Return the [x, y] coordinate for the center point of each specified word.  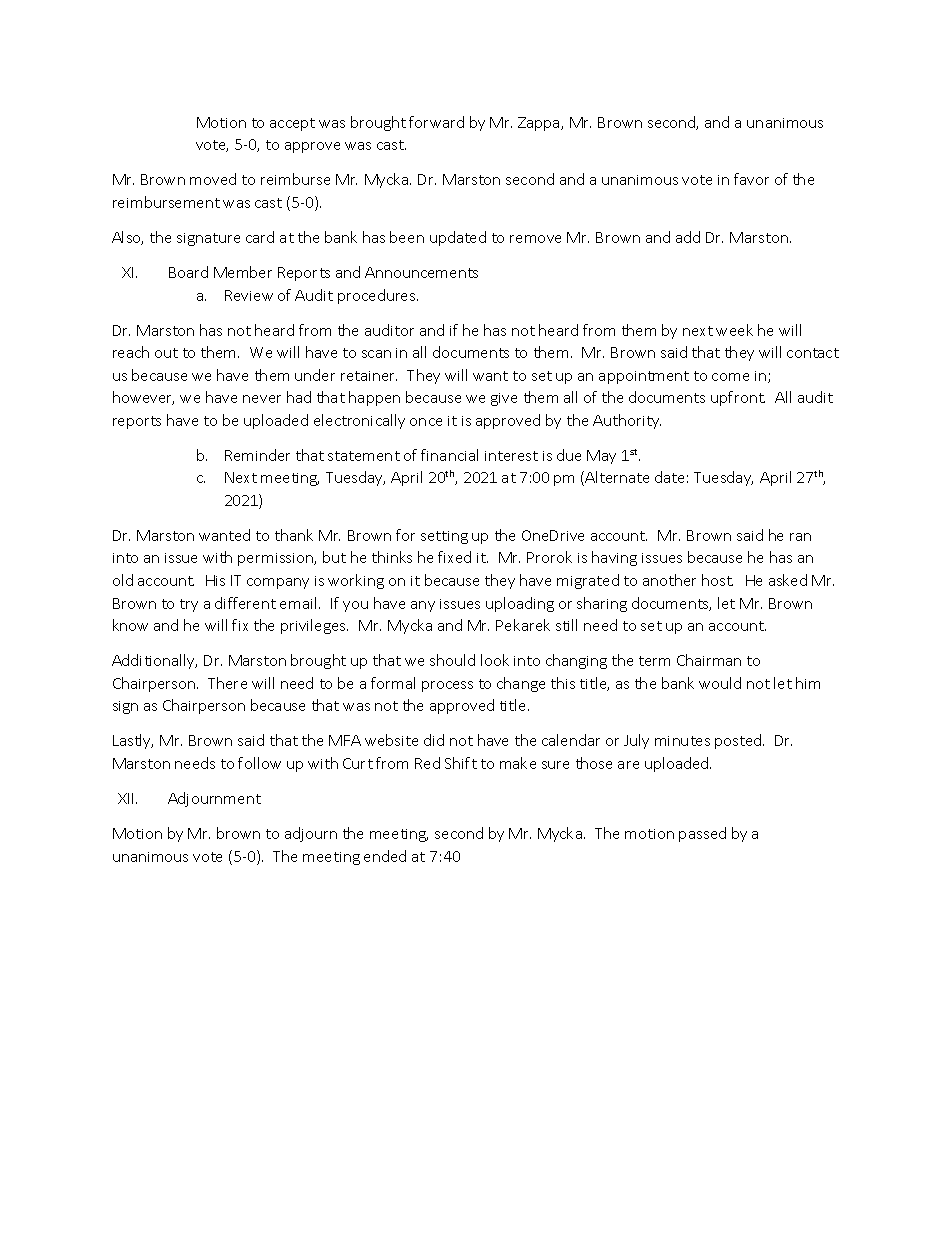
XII [127, 798]
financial [449, 455]
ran [800, 537]
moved [213, 179]
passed [702, 834]
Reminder [257, 455]
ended [385, 856]
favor [751, 179]
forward [436, 122]
